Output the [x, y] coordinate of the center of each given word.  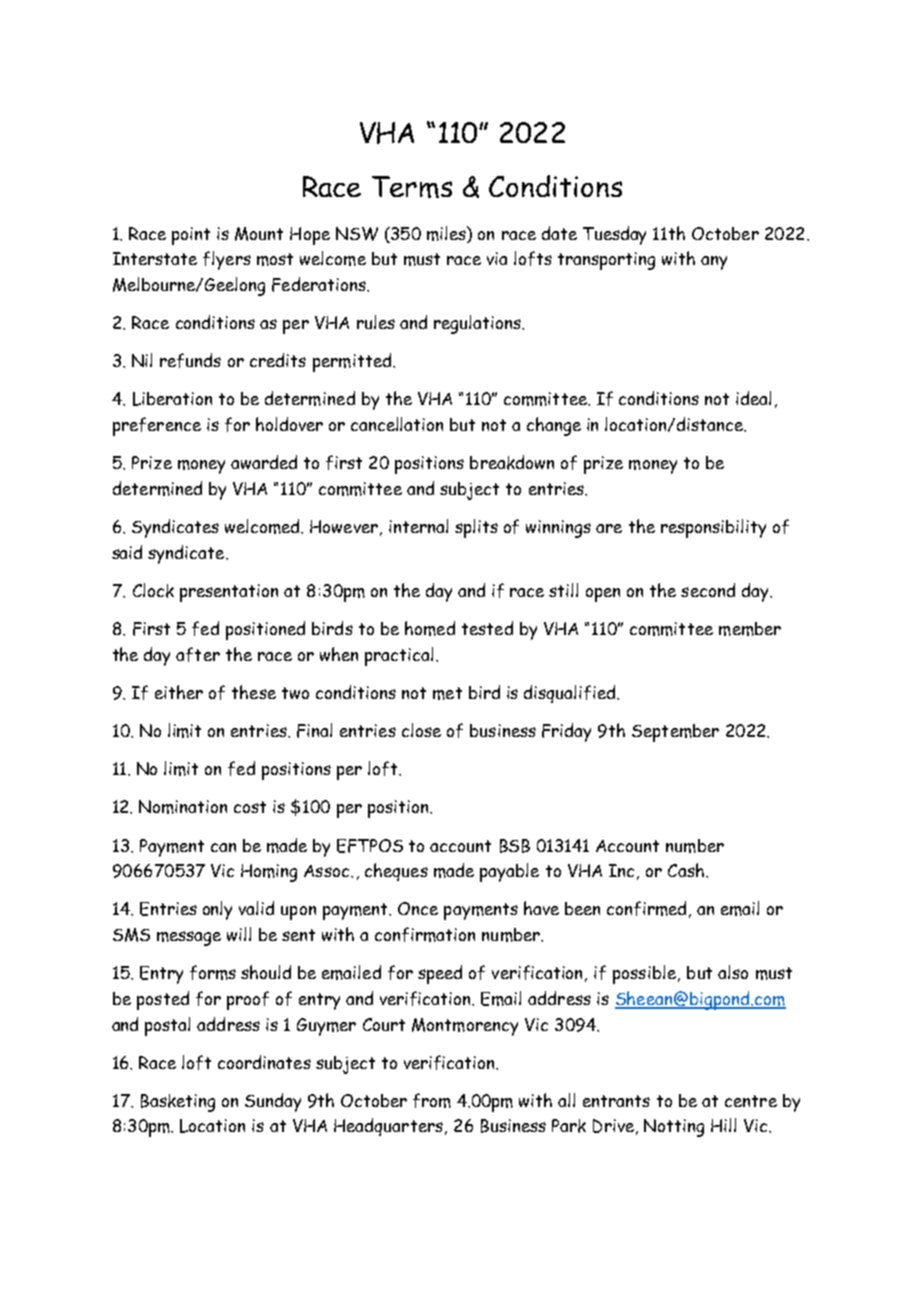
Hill [723, 1125]
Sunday [273, 1102]
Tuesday [614, 235]
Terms [412, 187]
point [191, 236]
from [432, 1100]
